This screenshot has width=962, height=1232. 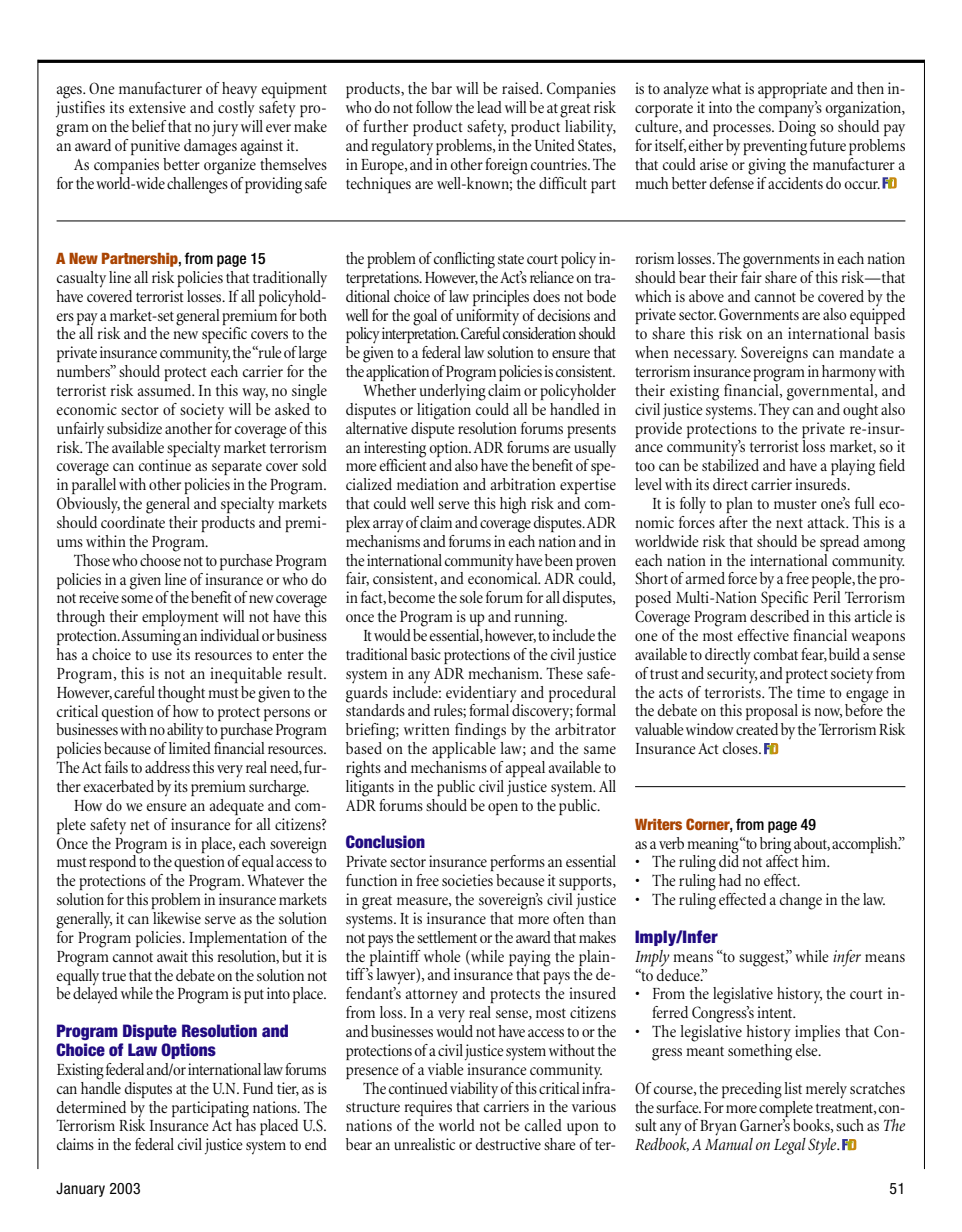 I want to click on Assuming, so click(x=151, y=637).
